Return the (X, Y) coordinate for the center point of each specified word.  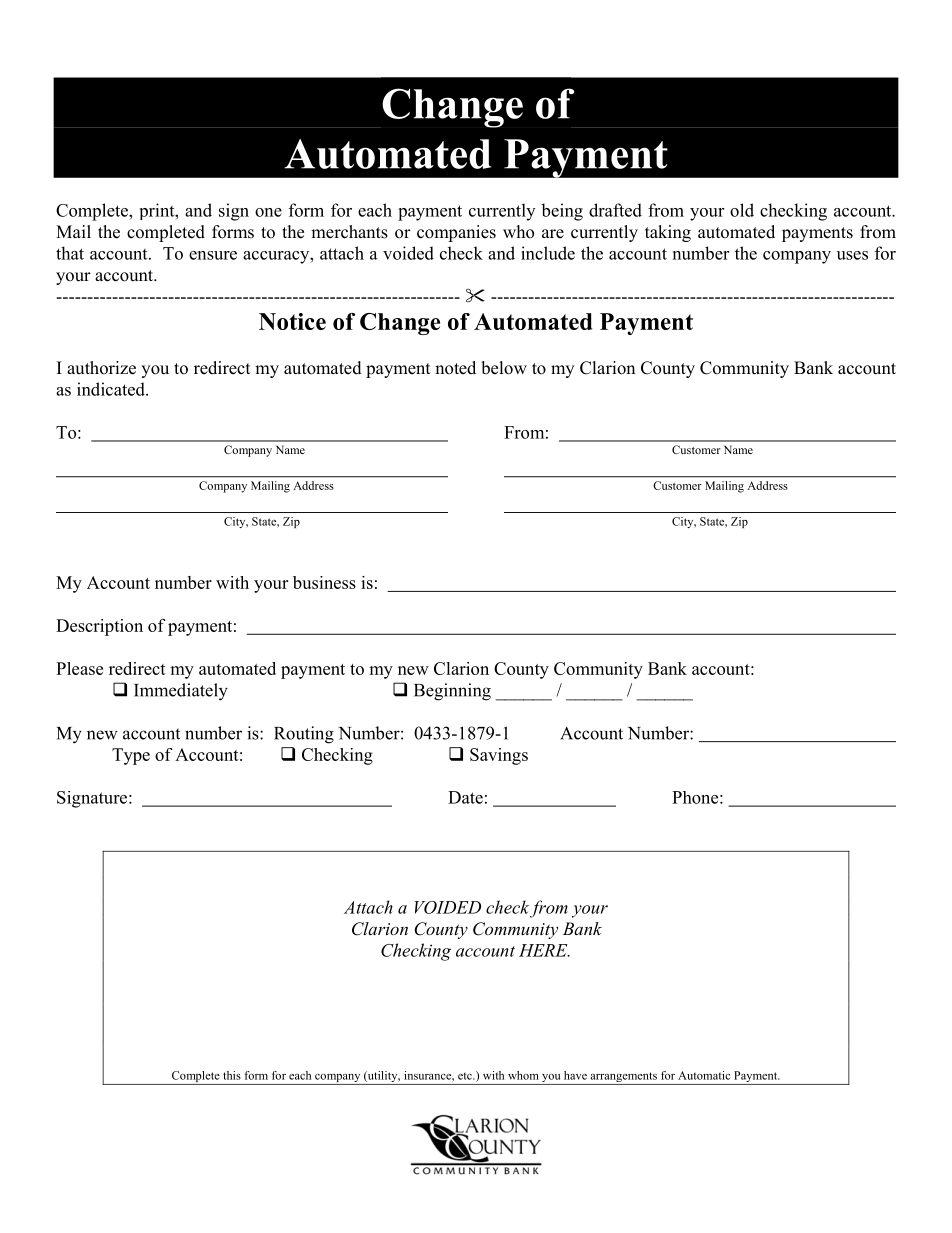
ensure (213, 255)
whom (523, 1075)
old (742, 210)
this (232, 1075)
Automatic (704, 1075)
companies (456, 233)
